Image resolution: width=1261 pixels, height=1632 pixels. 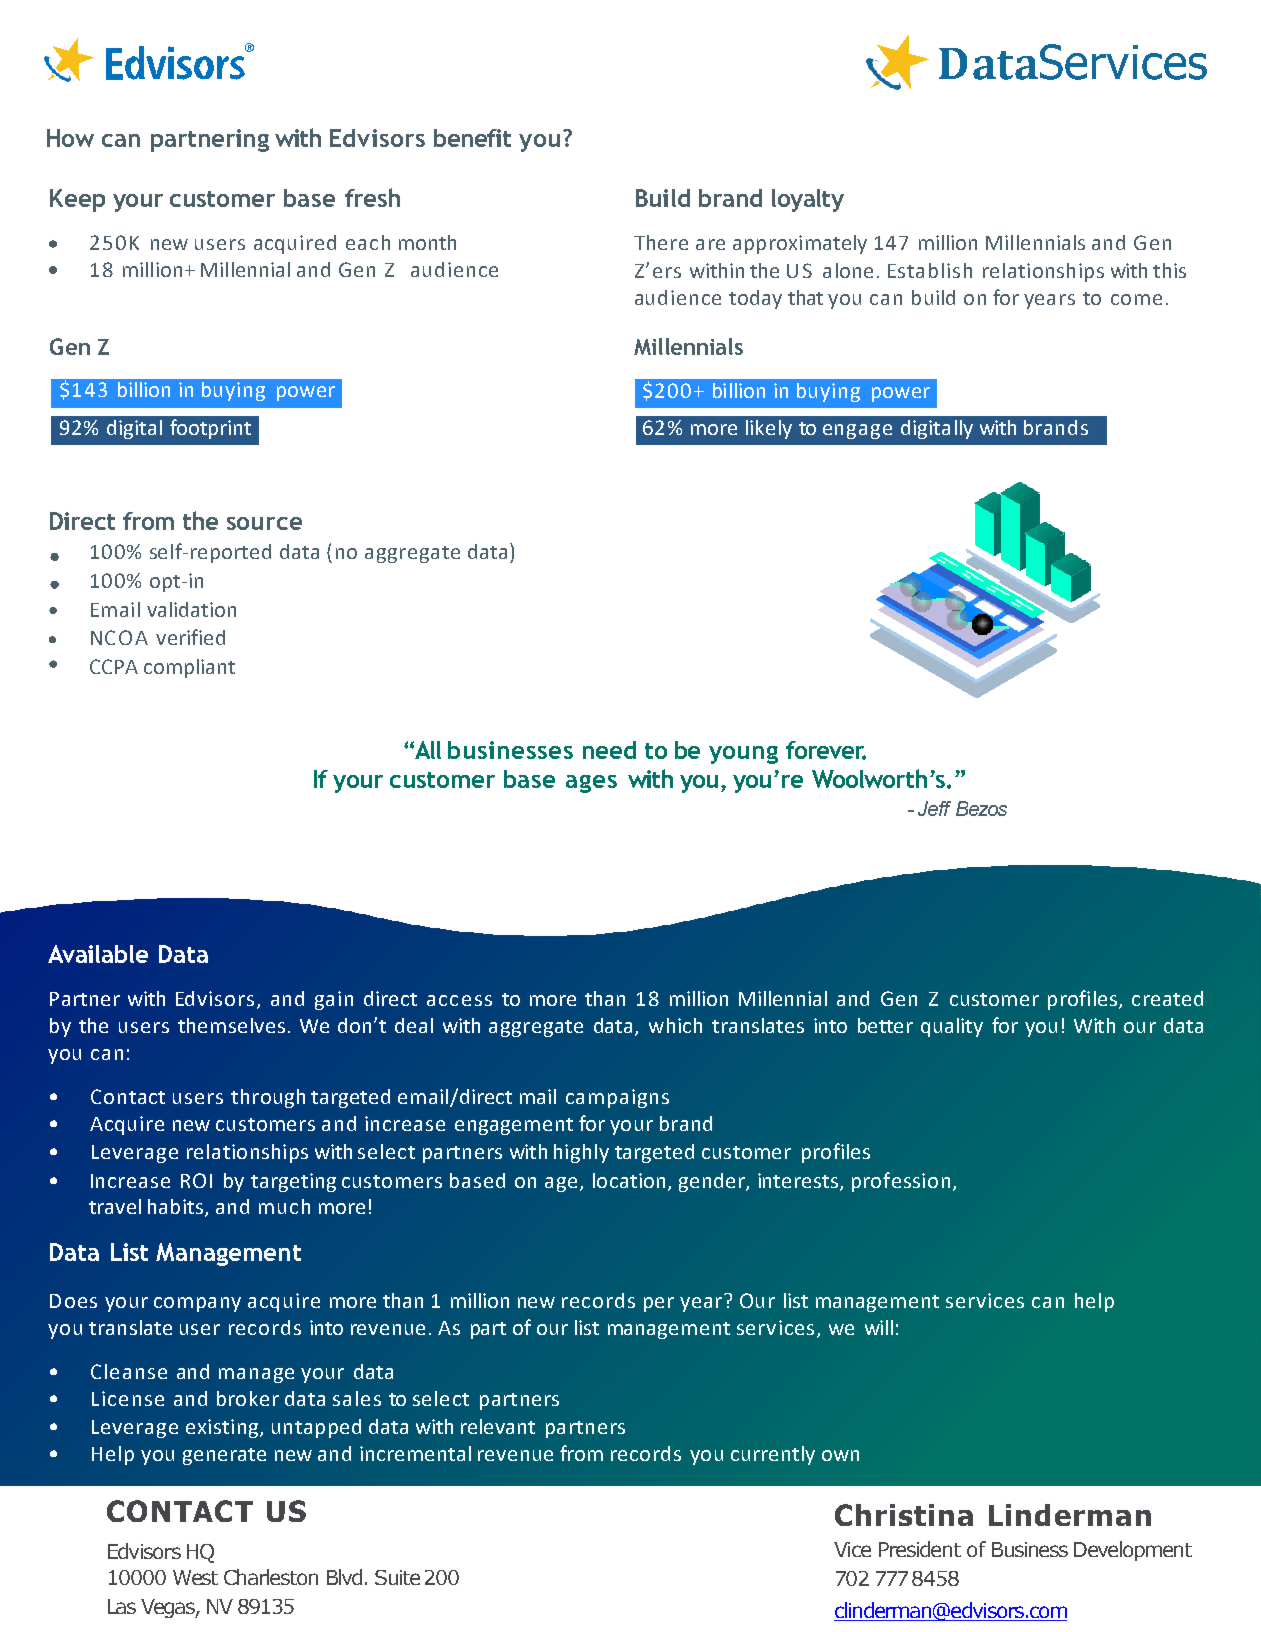 I want to click on West, so click(x=195, y=1577).
